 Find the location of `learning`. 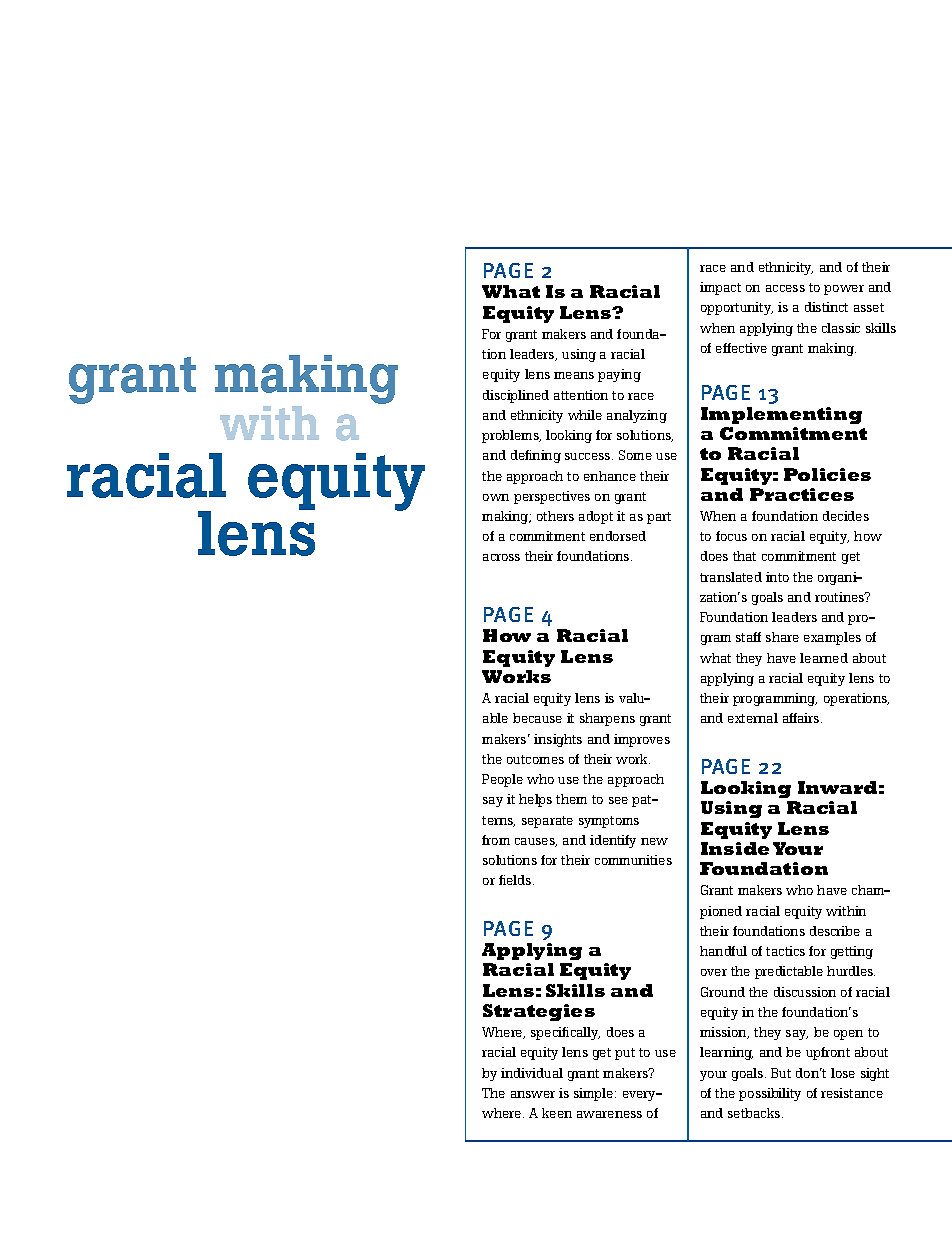

learning is located at coordinates (726, 1053).
